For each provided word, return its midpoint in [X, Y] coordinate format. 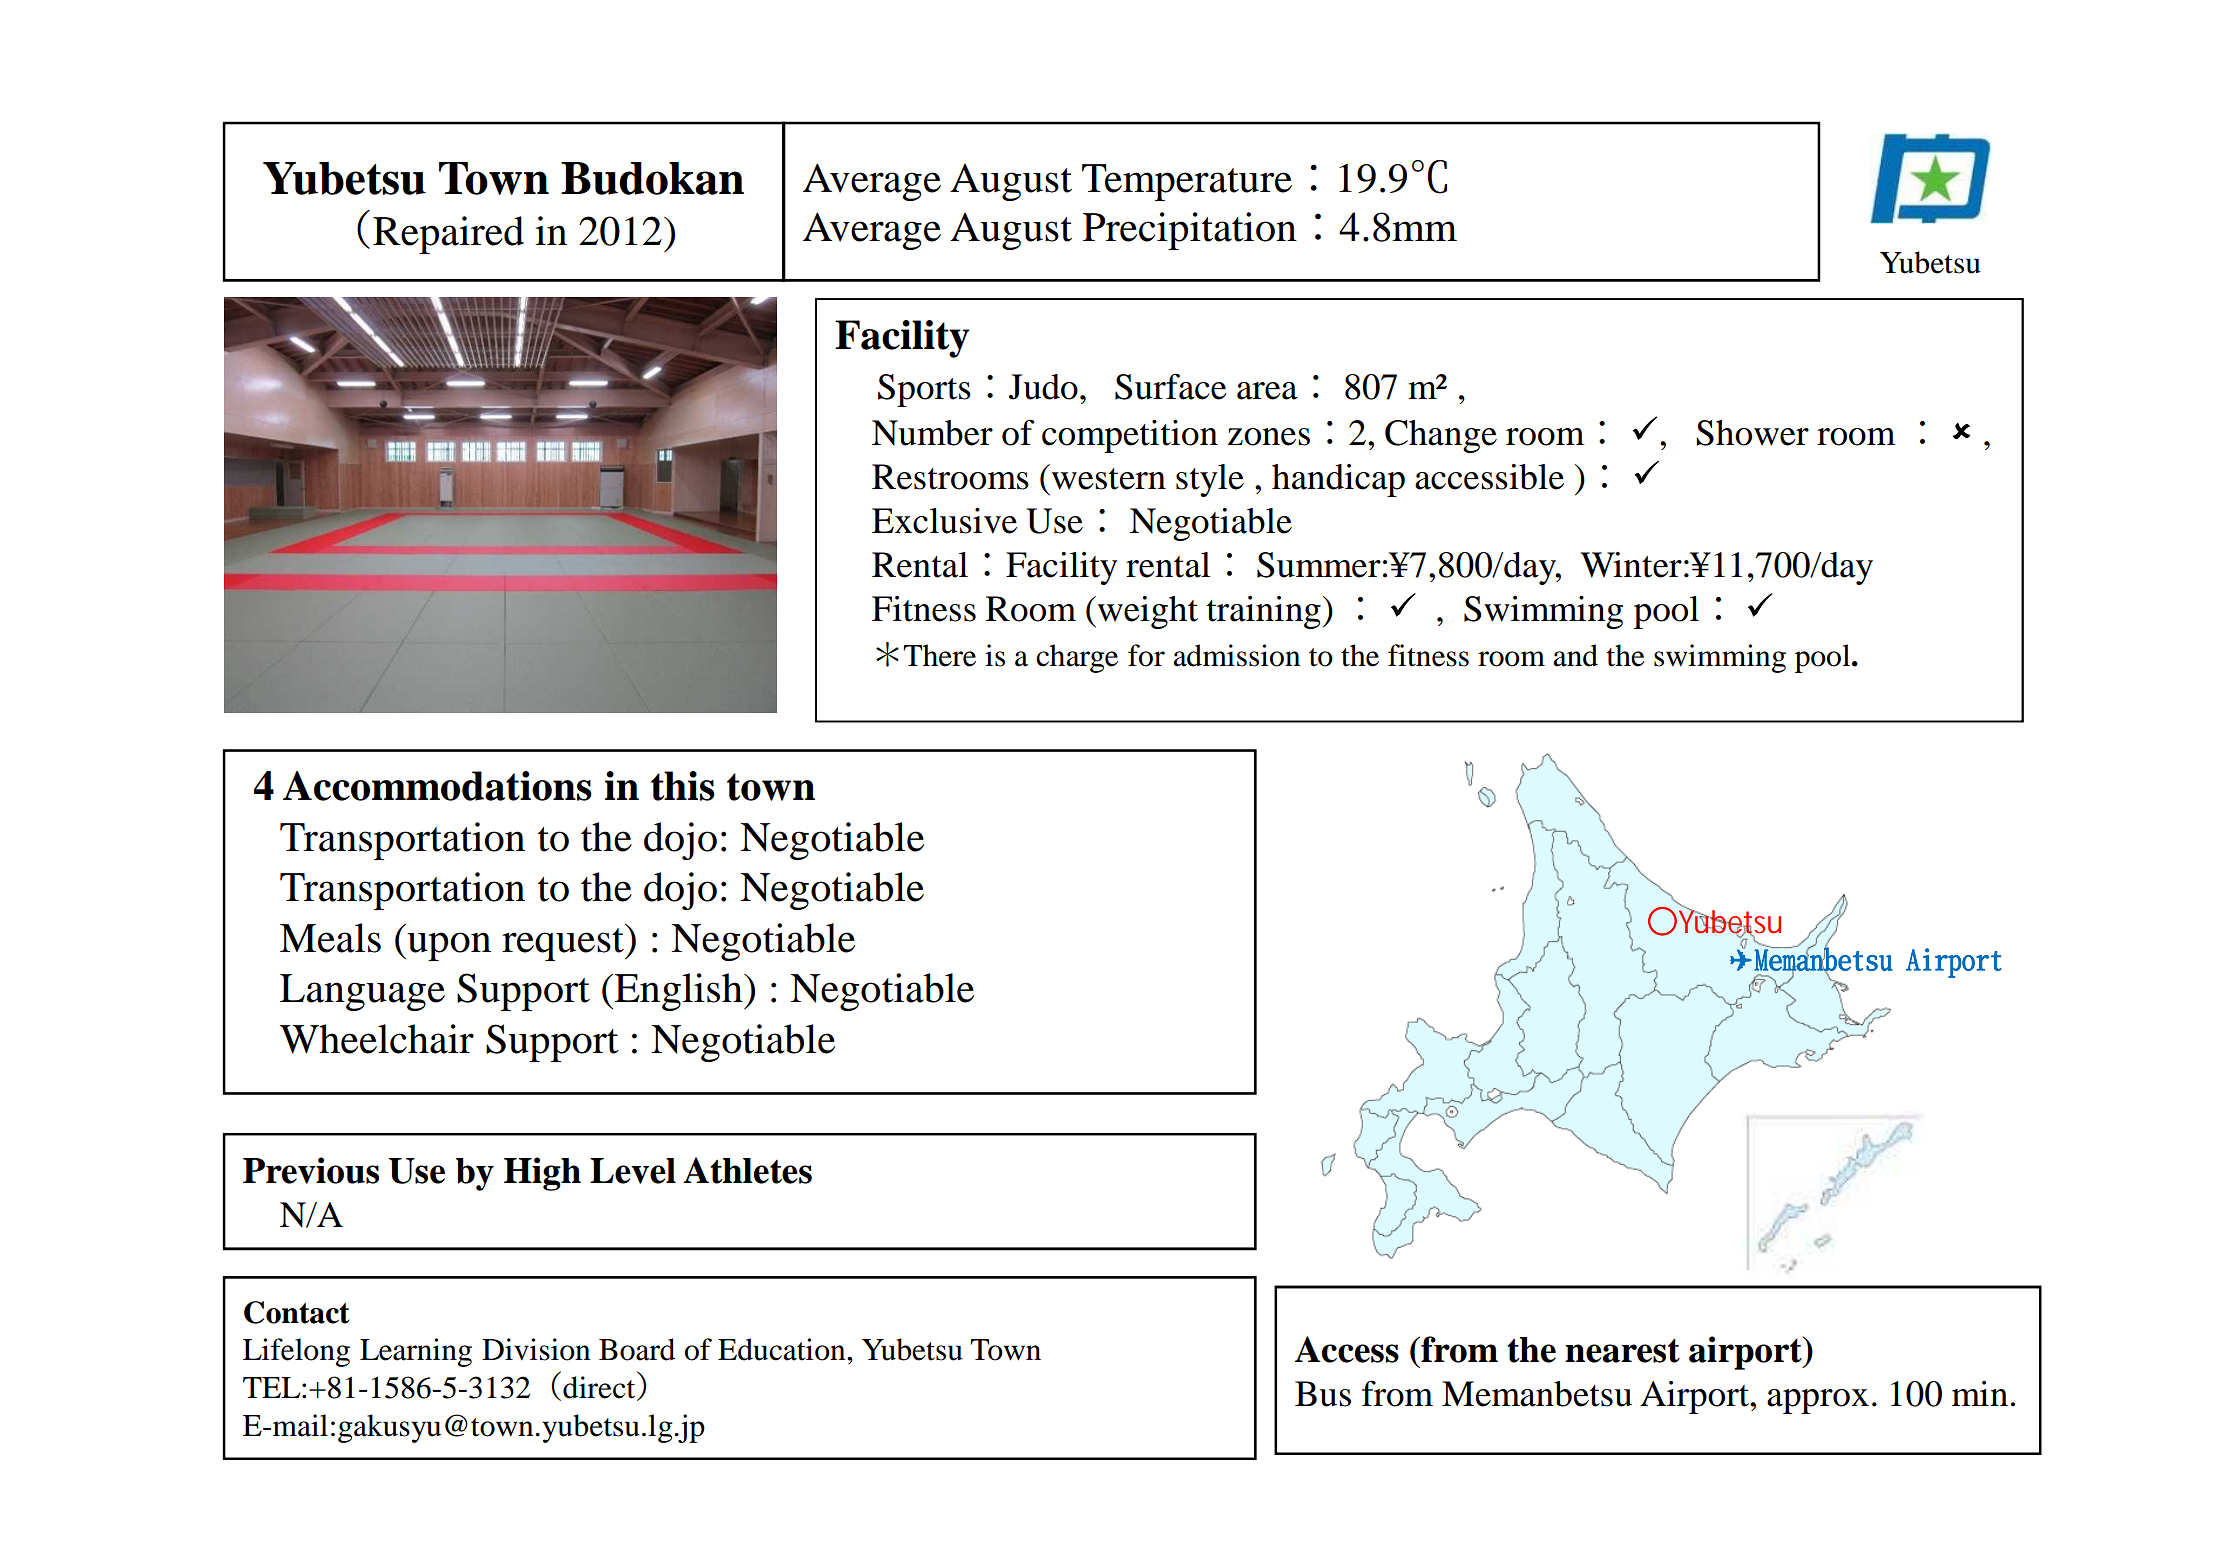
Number [932, 433]
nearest [1622, 1350]
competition [1130, 436]
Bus [1323, 1394]
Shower [1752, 433]
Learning [416, 1352]
